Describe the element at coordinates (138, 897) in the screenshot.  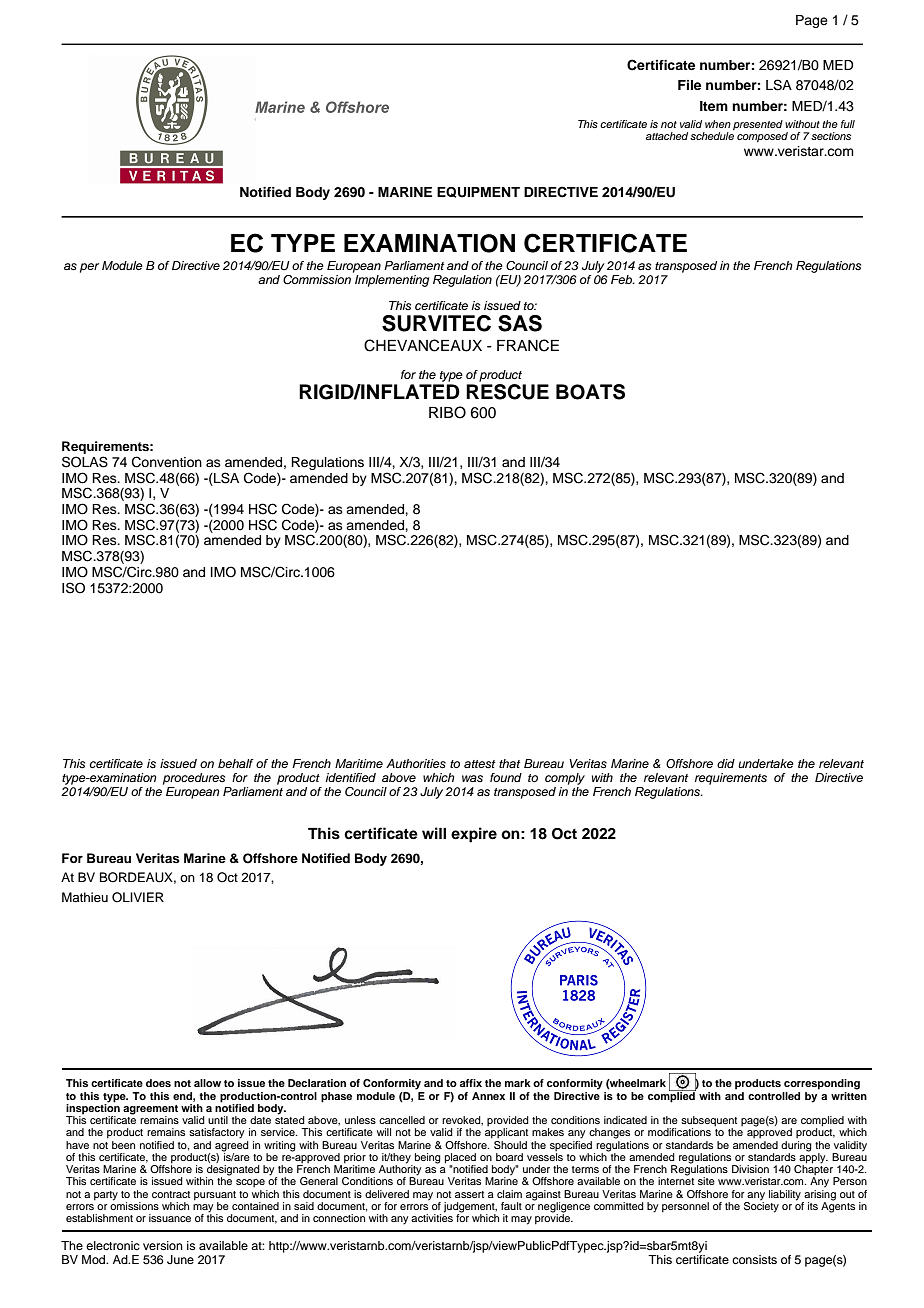
I see `OLIVIER` at that location.
